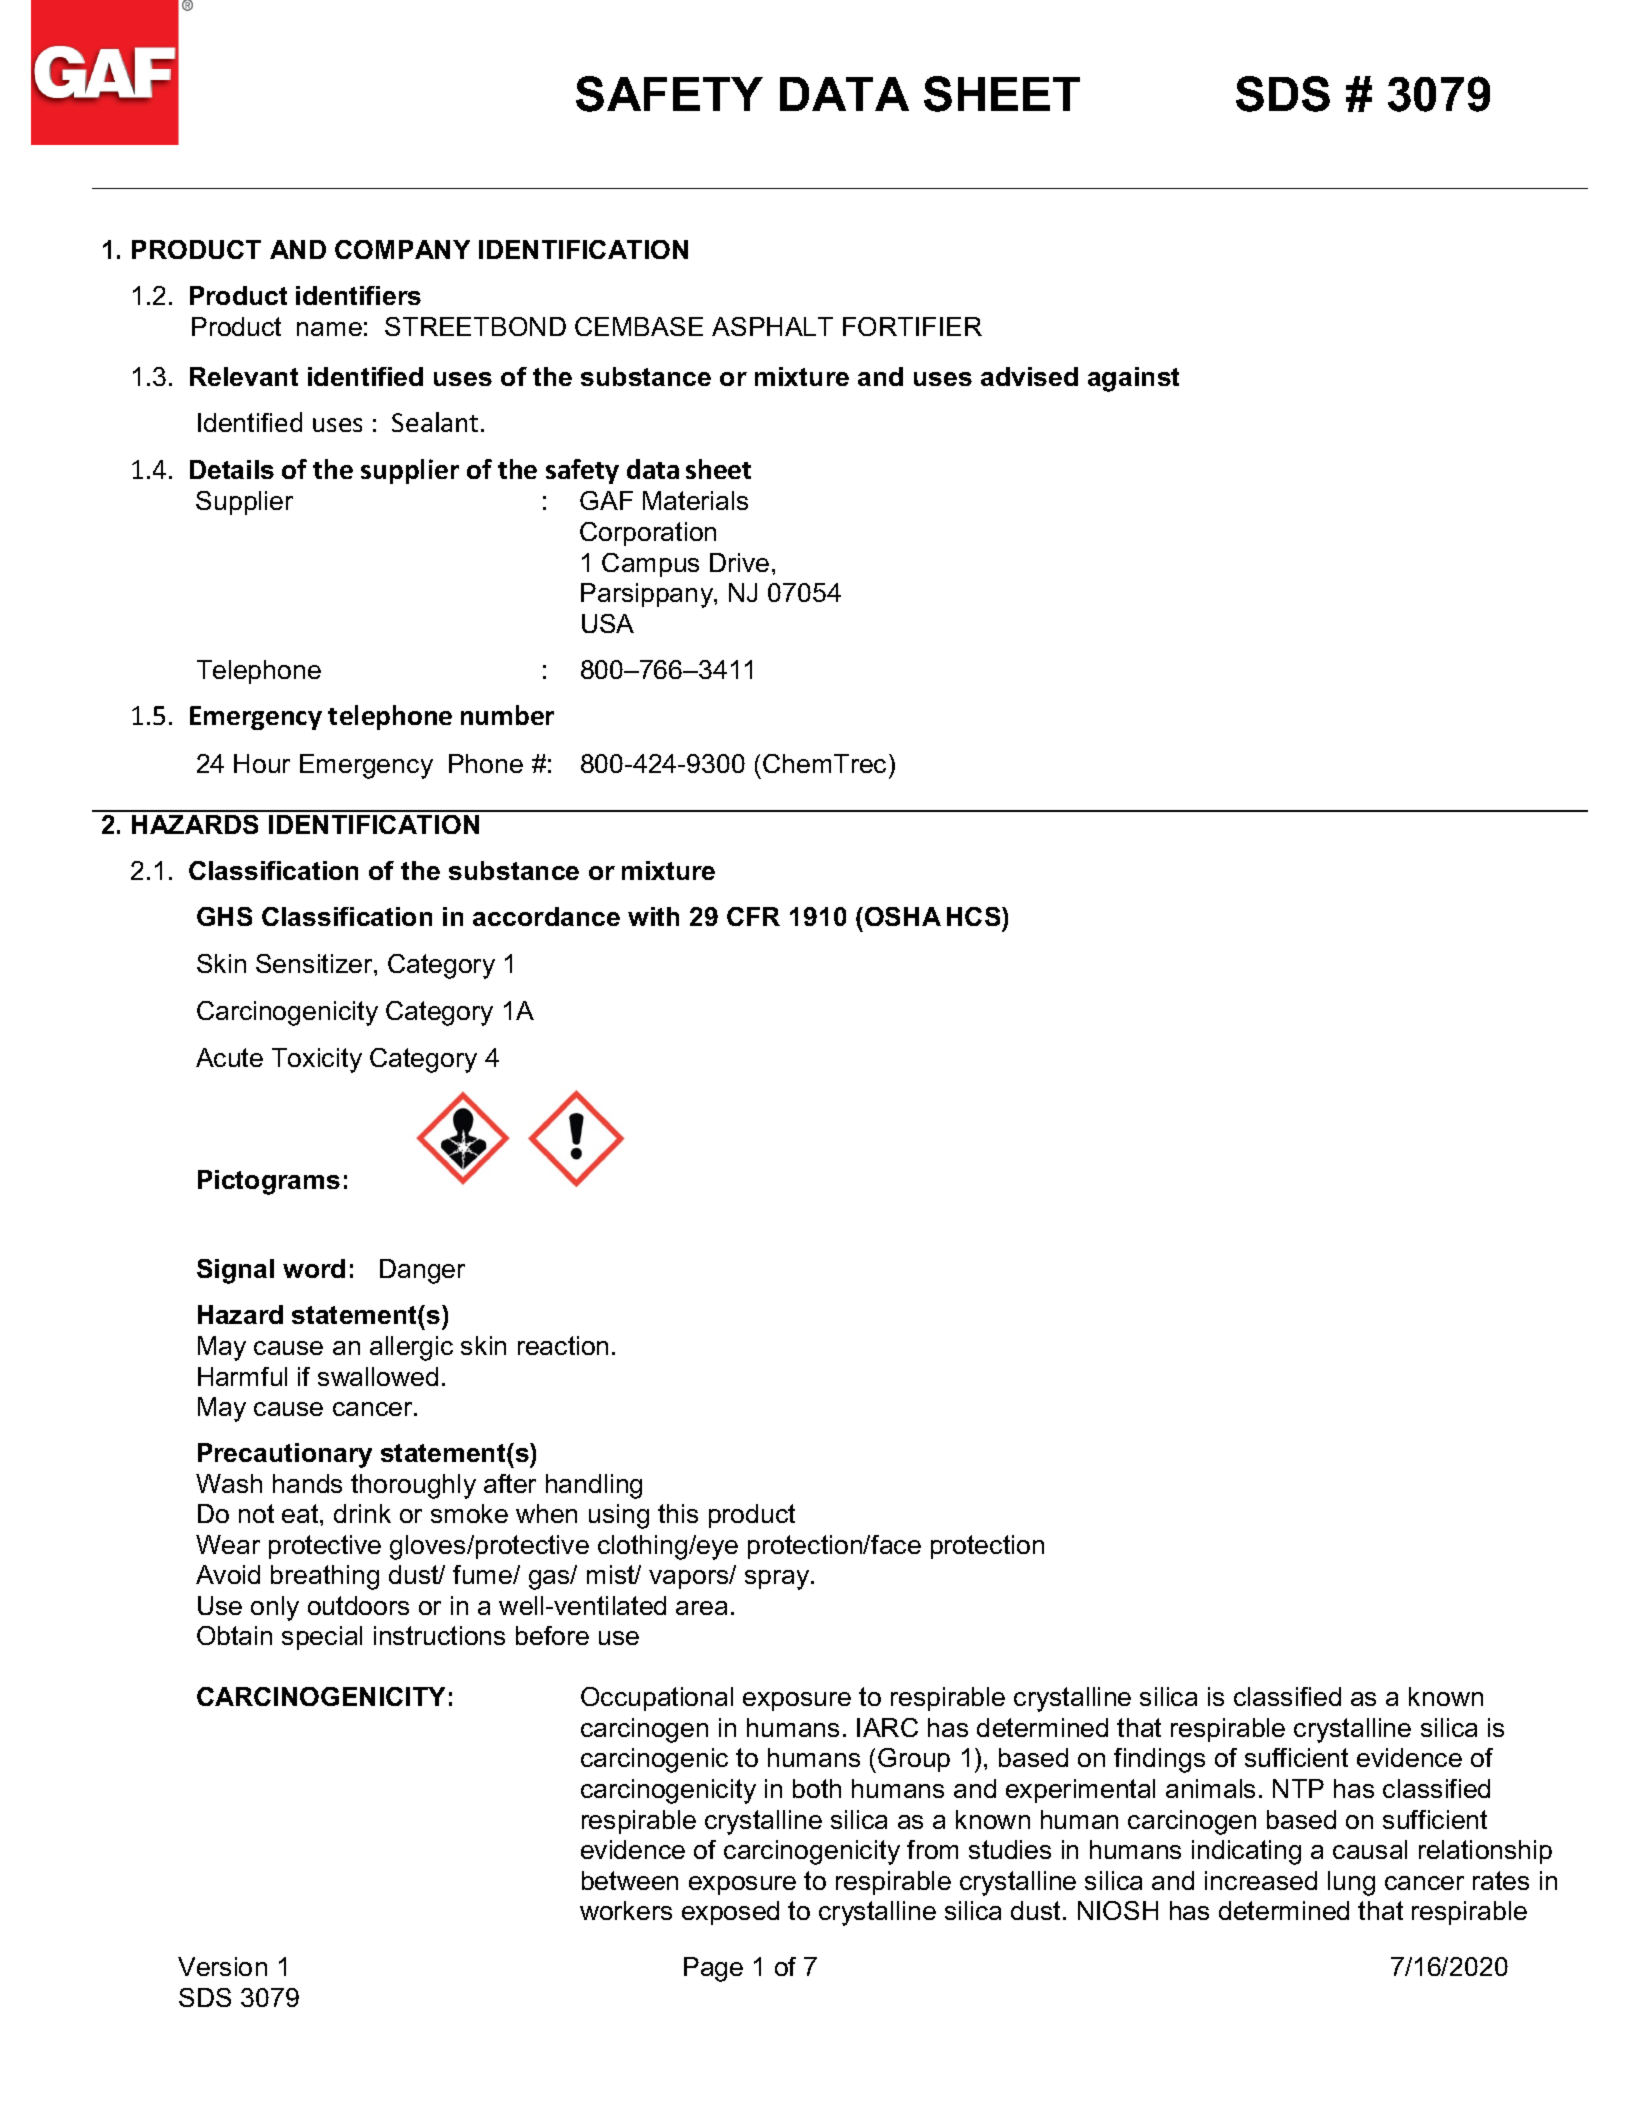  What do you see at coordinates (222, 1966) in the page?
I see `Version` at bounding box center [222, 1966].
